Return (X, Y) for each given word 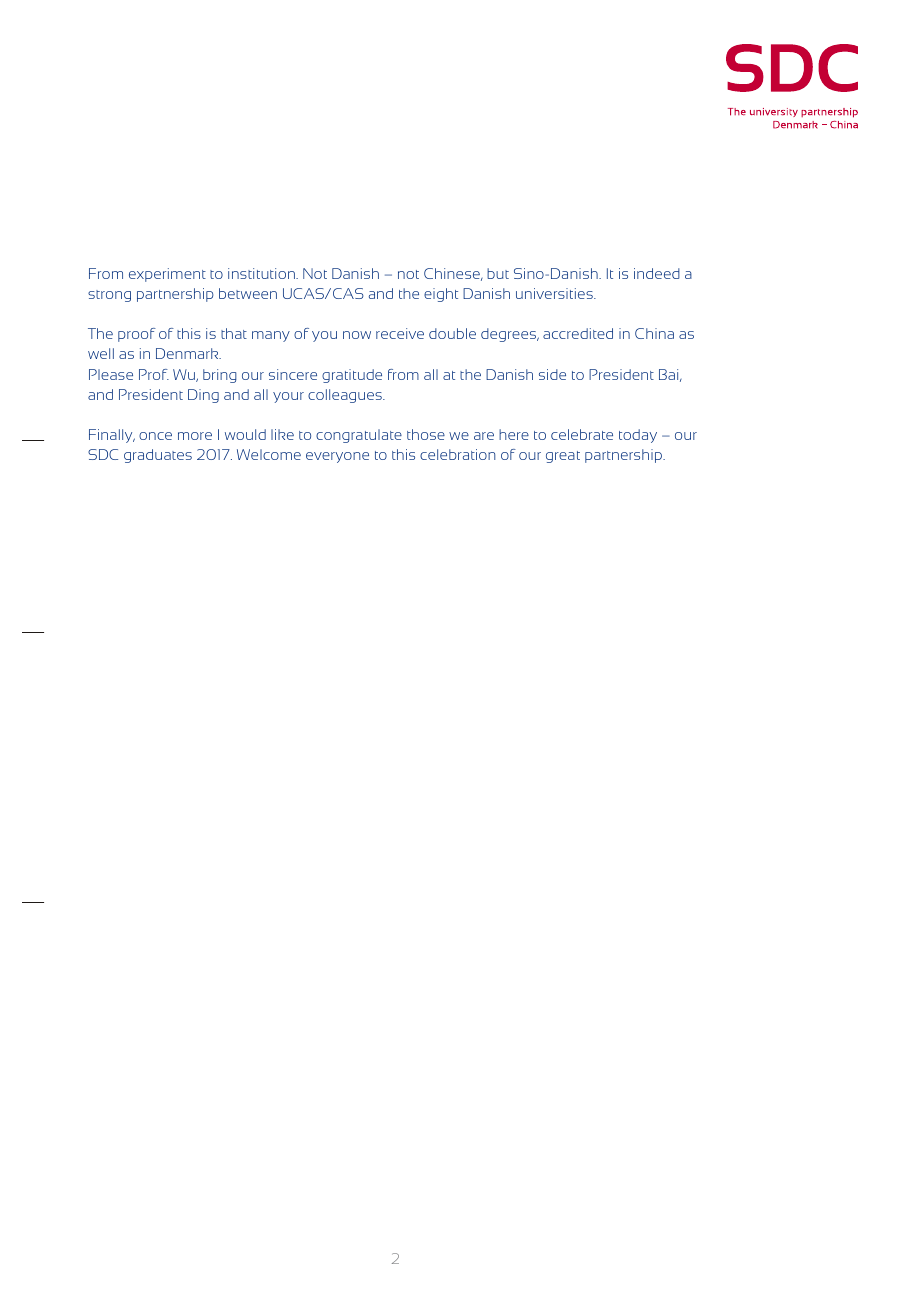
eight (441, 295)
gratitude (352, 376)
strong (109, 296)
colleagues (346, 396)
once (155, 436)
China (654, 333)
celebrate (582, 434)
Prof (154, 374)
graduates (158, 456)
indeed (657, 273)
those (426, 434)
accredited (578, 333)
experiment (167, 275)
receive (400, 333)
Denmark (188, 353)
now (357, 335)
